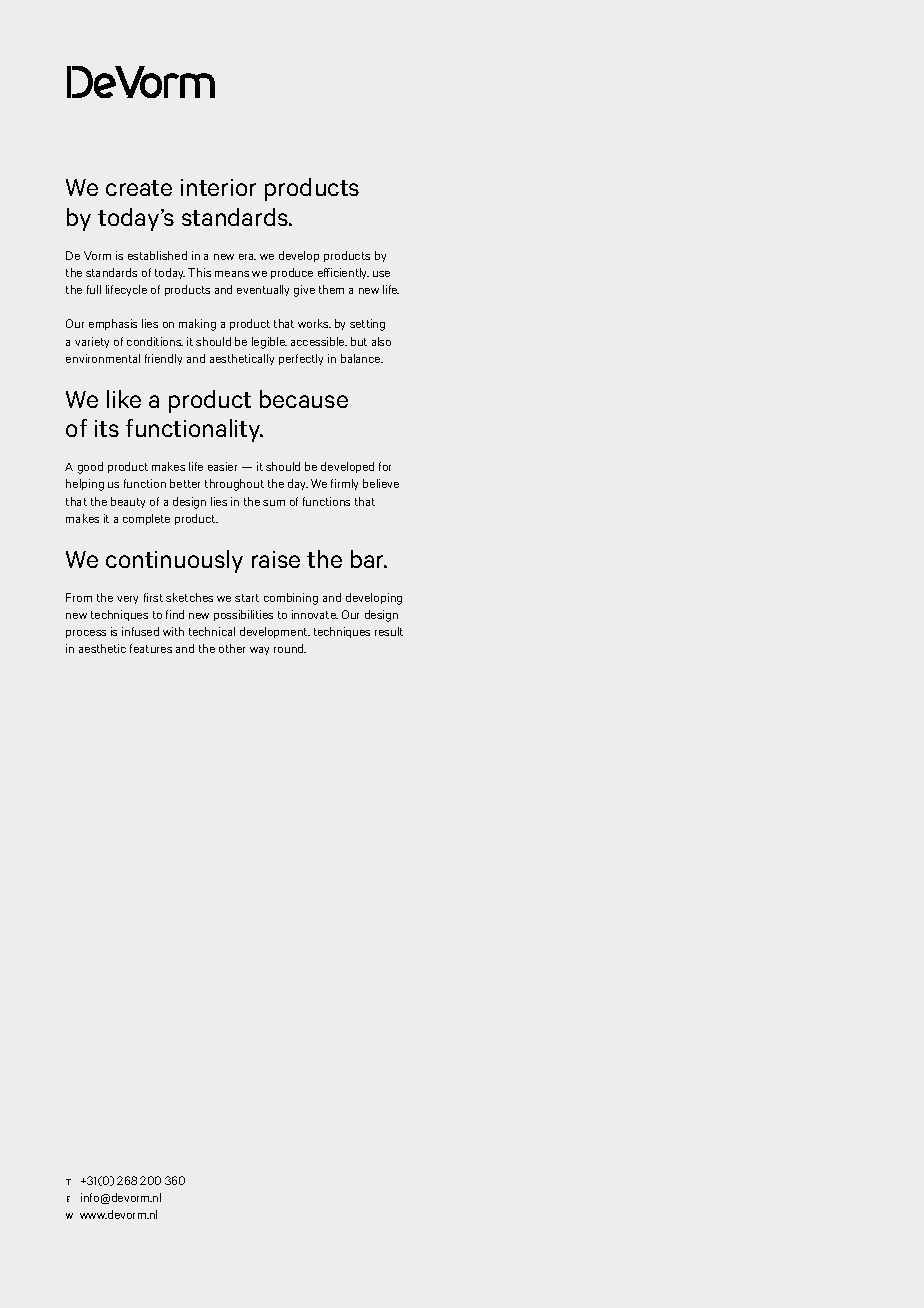  I want to click on because, so click(304, 399).
